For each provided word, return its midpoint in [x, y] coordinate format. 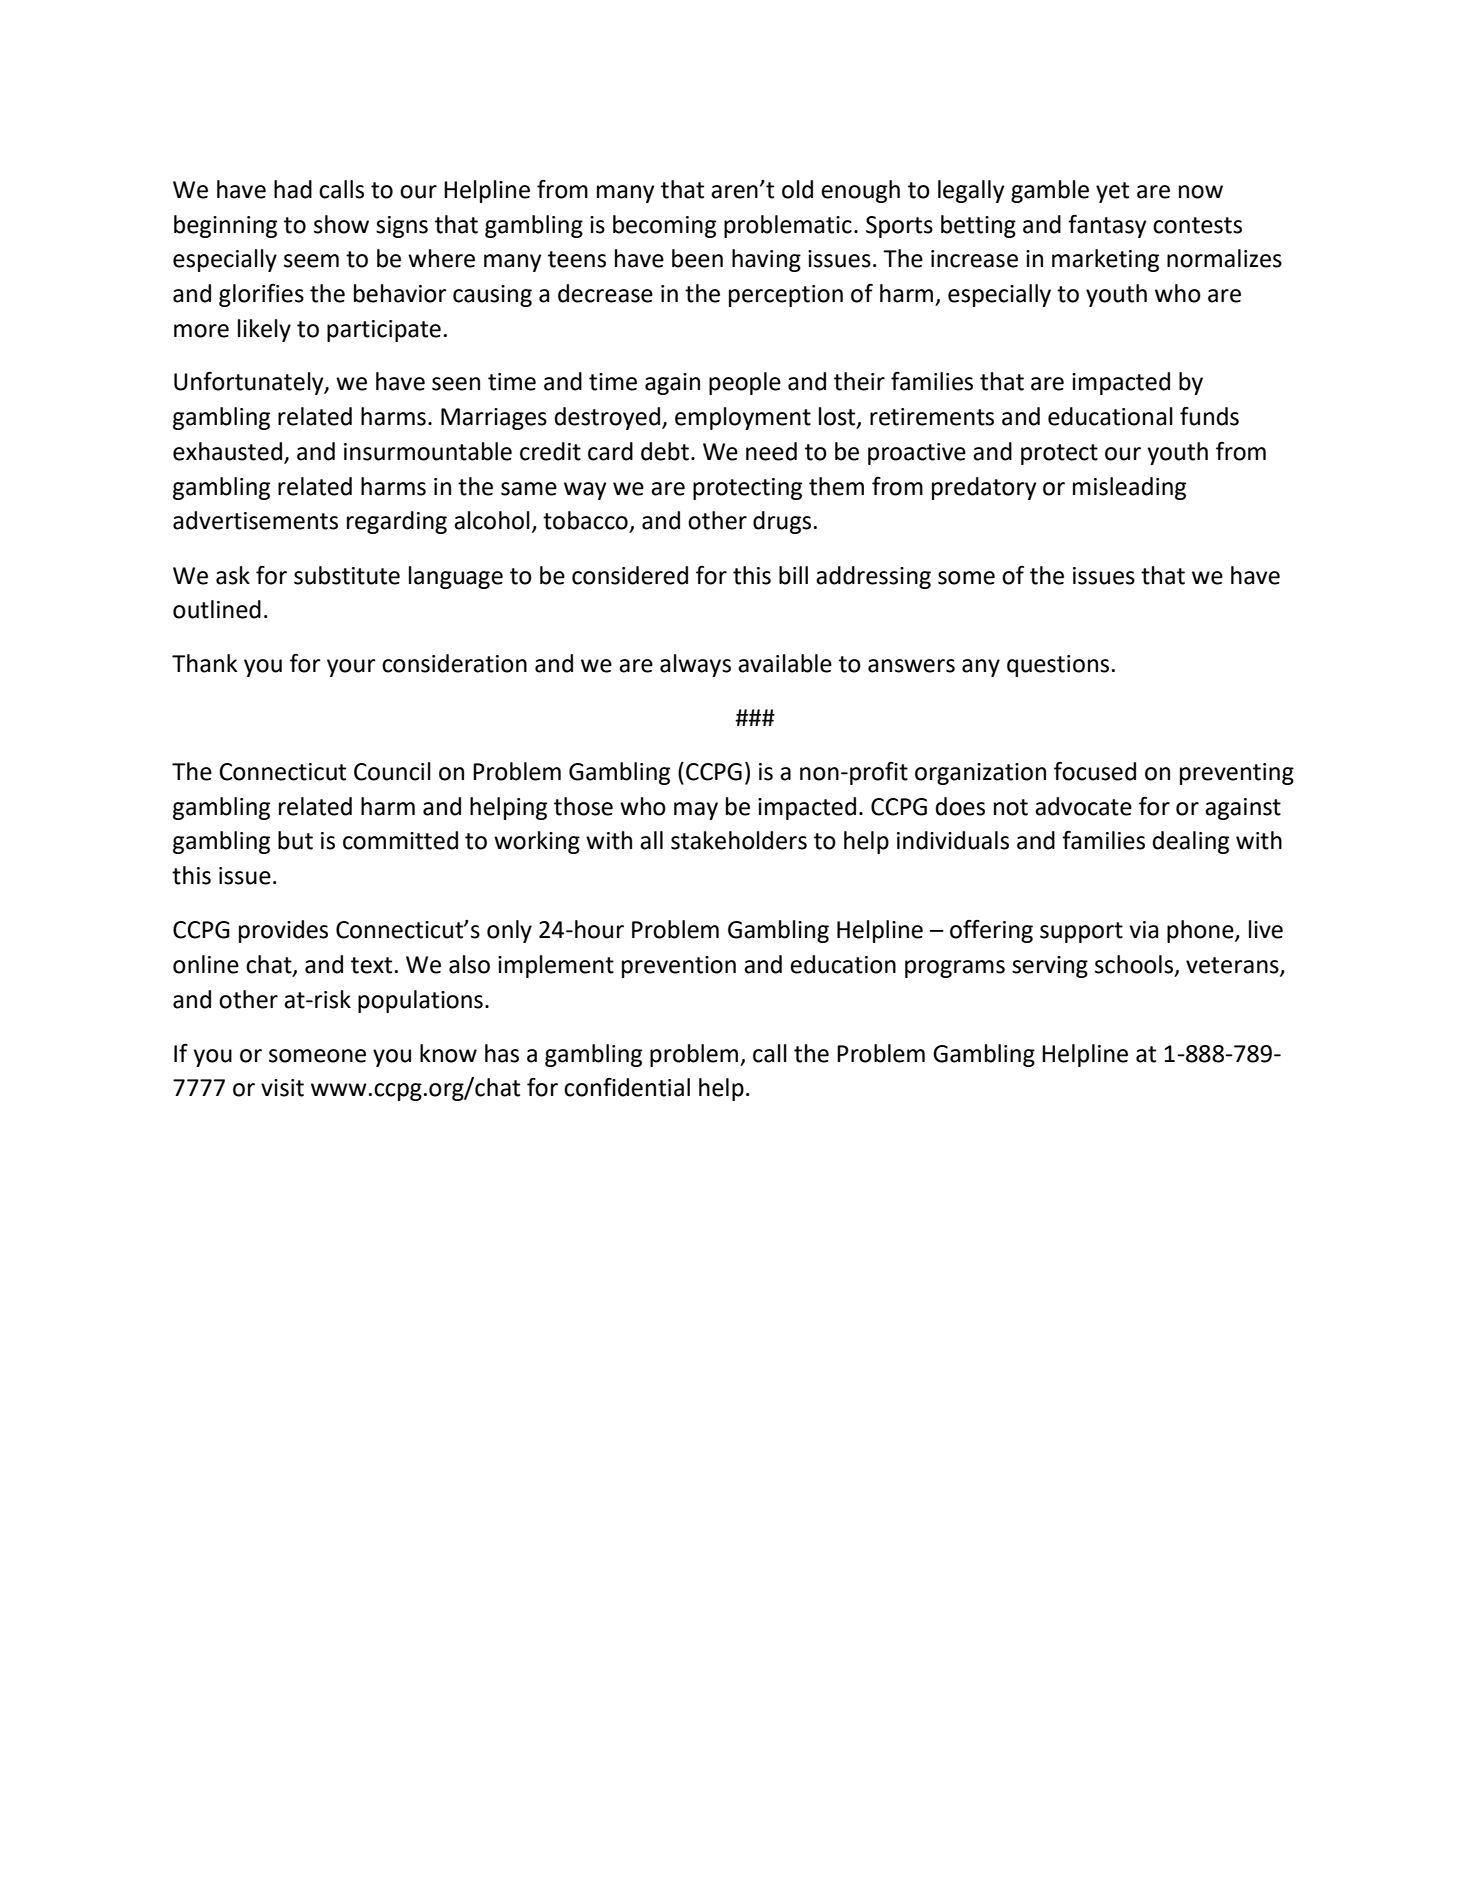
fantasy [1107, 226]
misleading [1129, 488]
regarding [397, 522]
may [696, 811]
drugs [782, 522]
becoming [664, 226]
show [341, 224]
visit [282, 1088]
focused [1095, 771]
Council [392, 771]
